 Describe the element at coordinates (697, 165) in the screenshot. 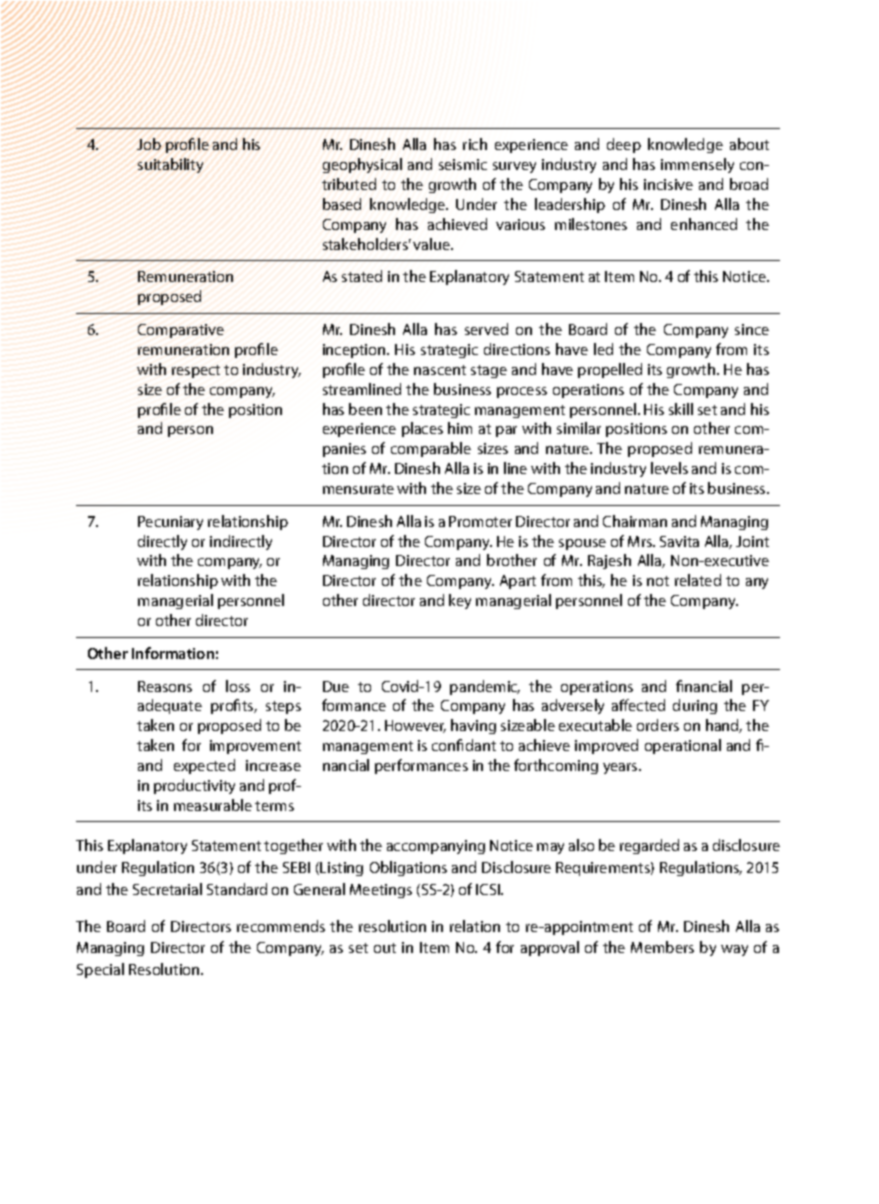

I see `immensely` at that location.
